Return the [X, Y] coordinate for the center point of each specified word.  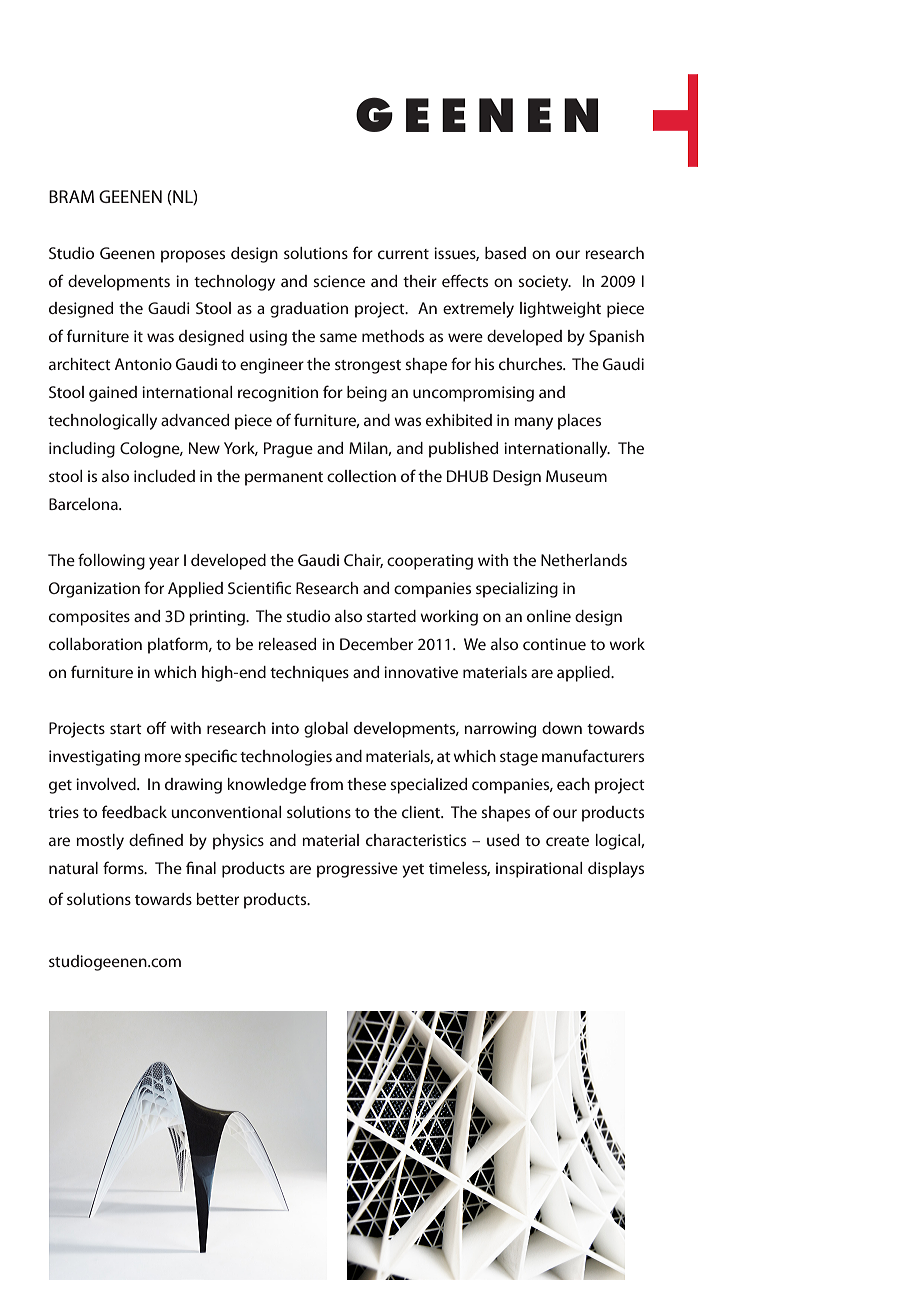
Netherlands [584, 560]
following [111, 561]
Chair [363, 561]
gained [113, 394]
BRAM [71, 196]
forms [124, 867]
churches [532, 364]
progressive [357, 870]
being [367, 394]
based [505, 253]
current [403, 254]
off [157, 727]
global [326, 730]
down [562, 728]
